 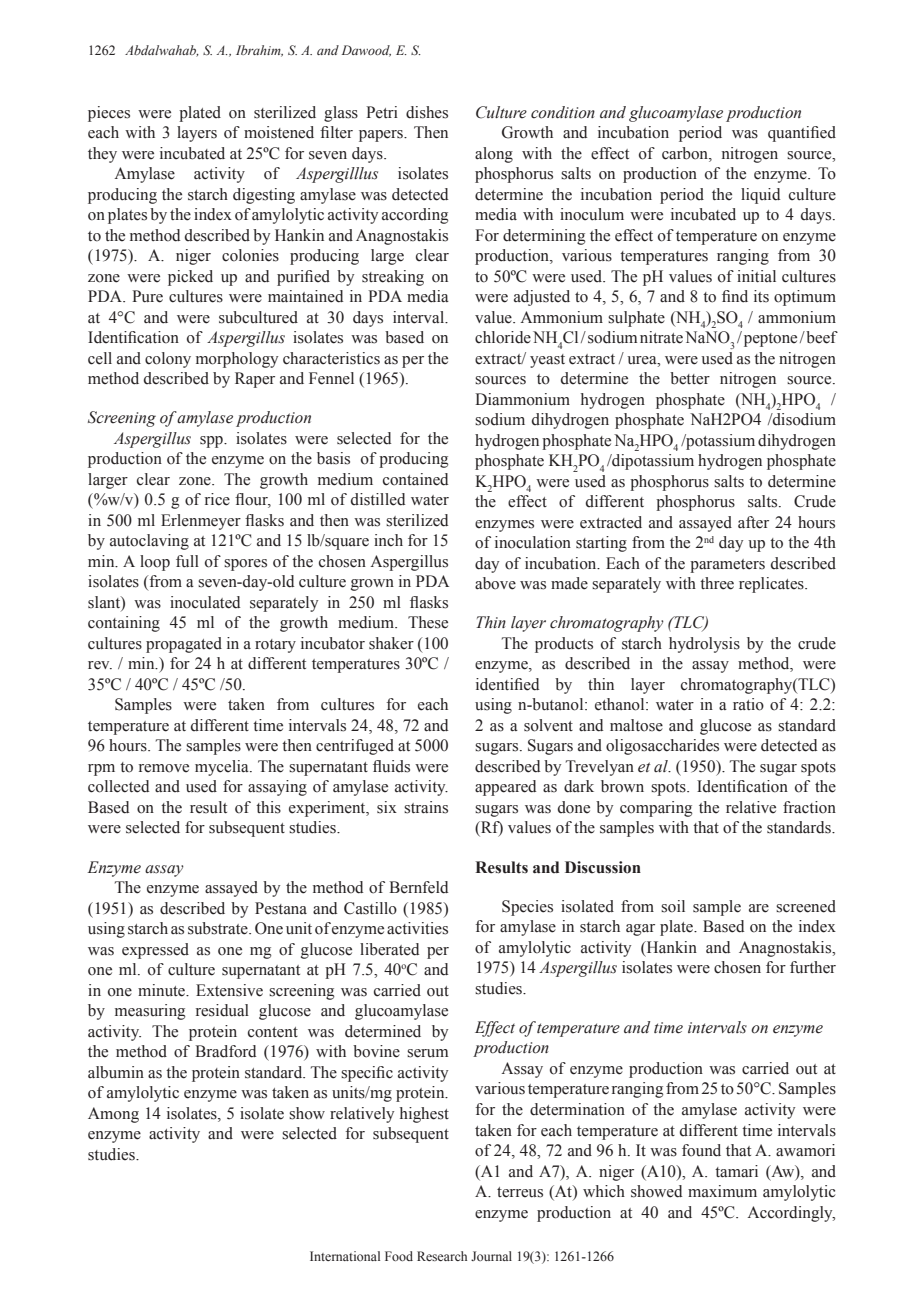 What do you see at coordinates (704, 645) in the page?
I see `hydrolysis` at bounding box center [704, 645].
